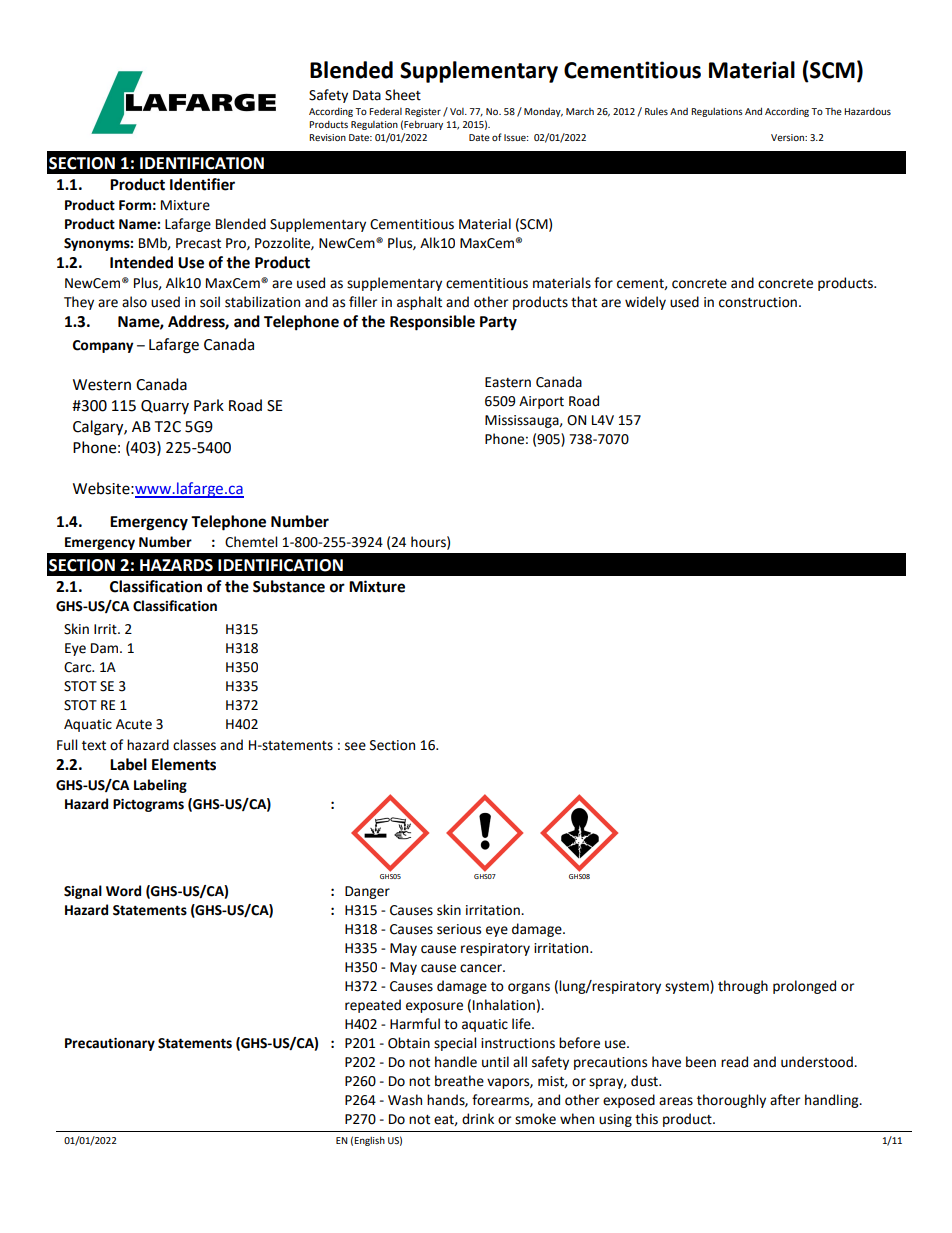  What do you see at coordinates (656, 111) in the screenshot?
I see `Rules` at bounding box center [656, 111].
